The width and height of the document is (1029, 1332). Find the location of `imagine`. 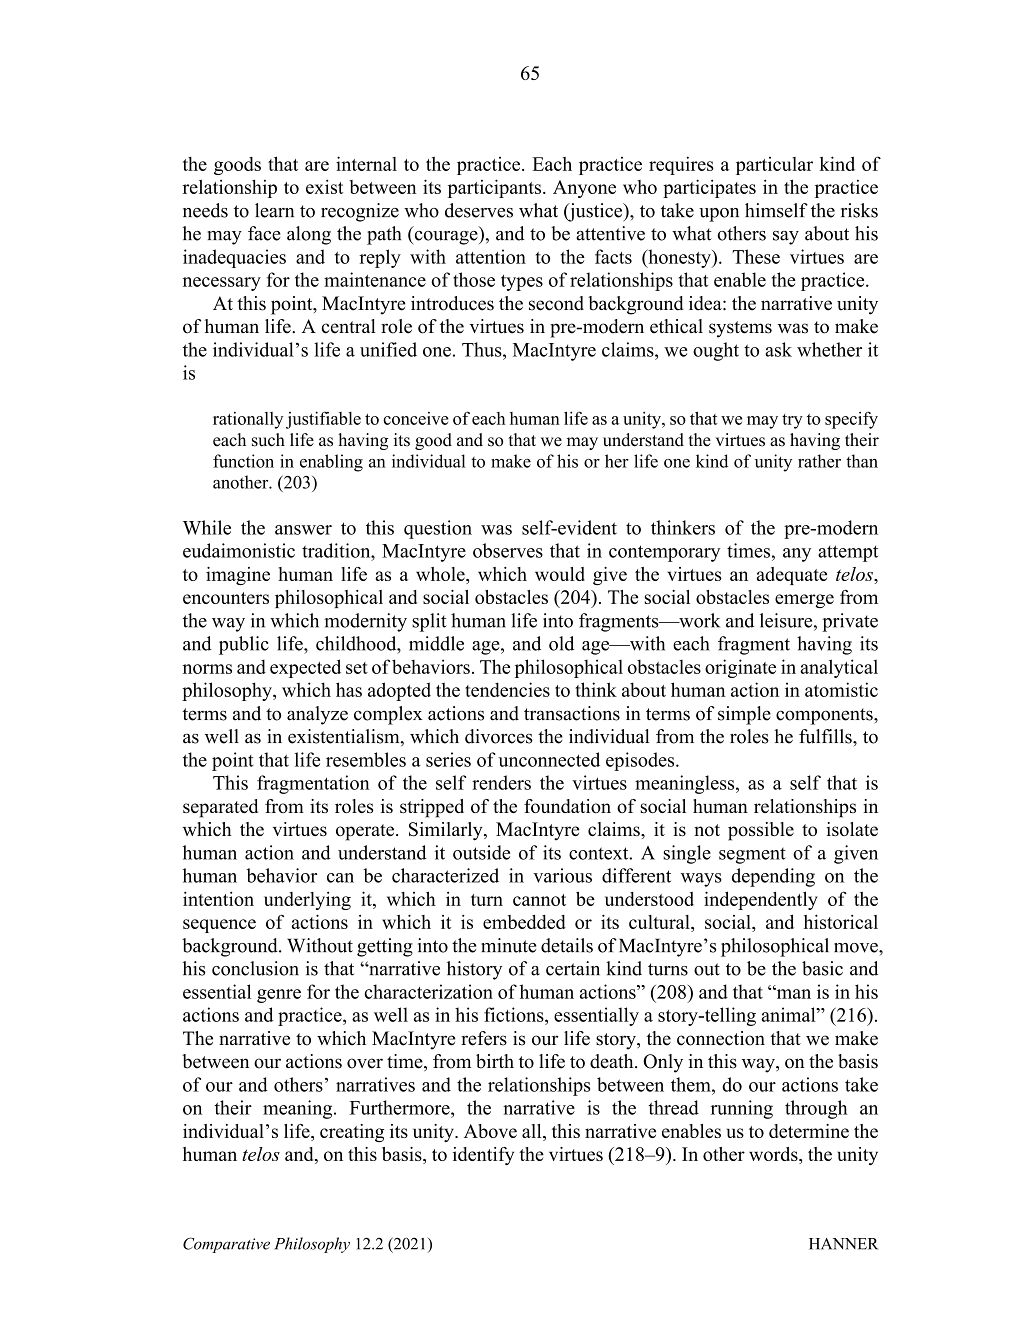

imagine is located at coordinates (238, 576).
